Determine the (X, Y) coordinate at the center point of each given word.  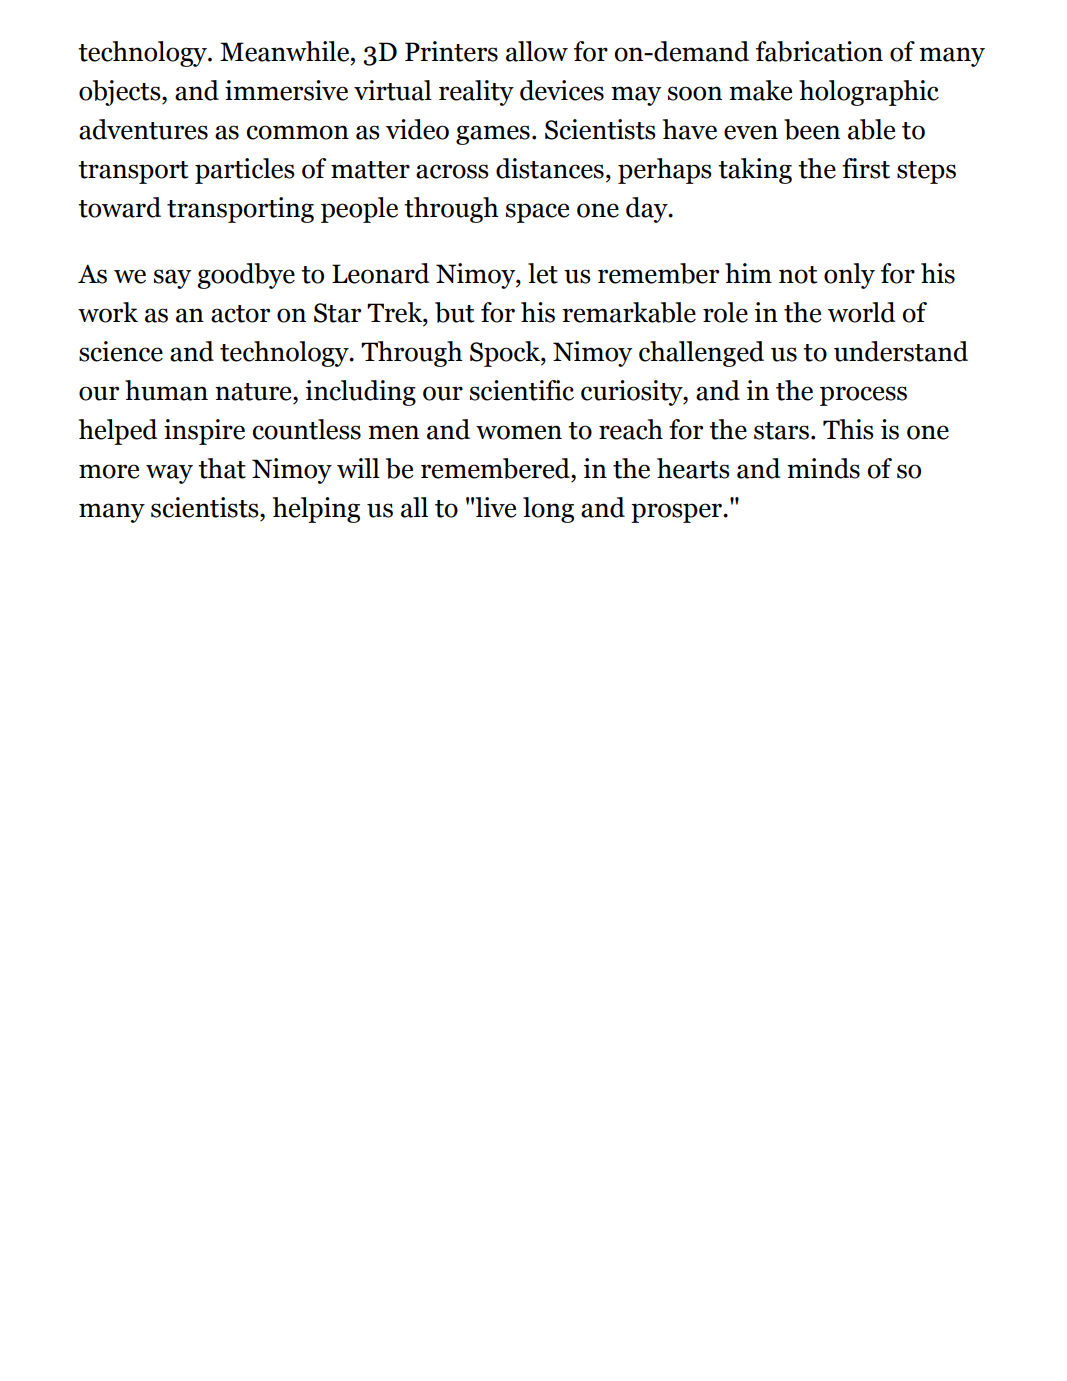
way (169, 474)
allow (537, 51)
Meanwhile (286, 51)
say (172, 279)
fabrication (819, 51)
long (548, 510)
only (849, 276)
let (543, 273)
